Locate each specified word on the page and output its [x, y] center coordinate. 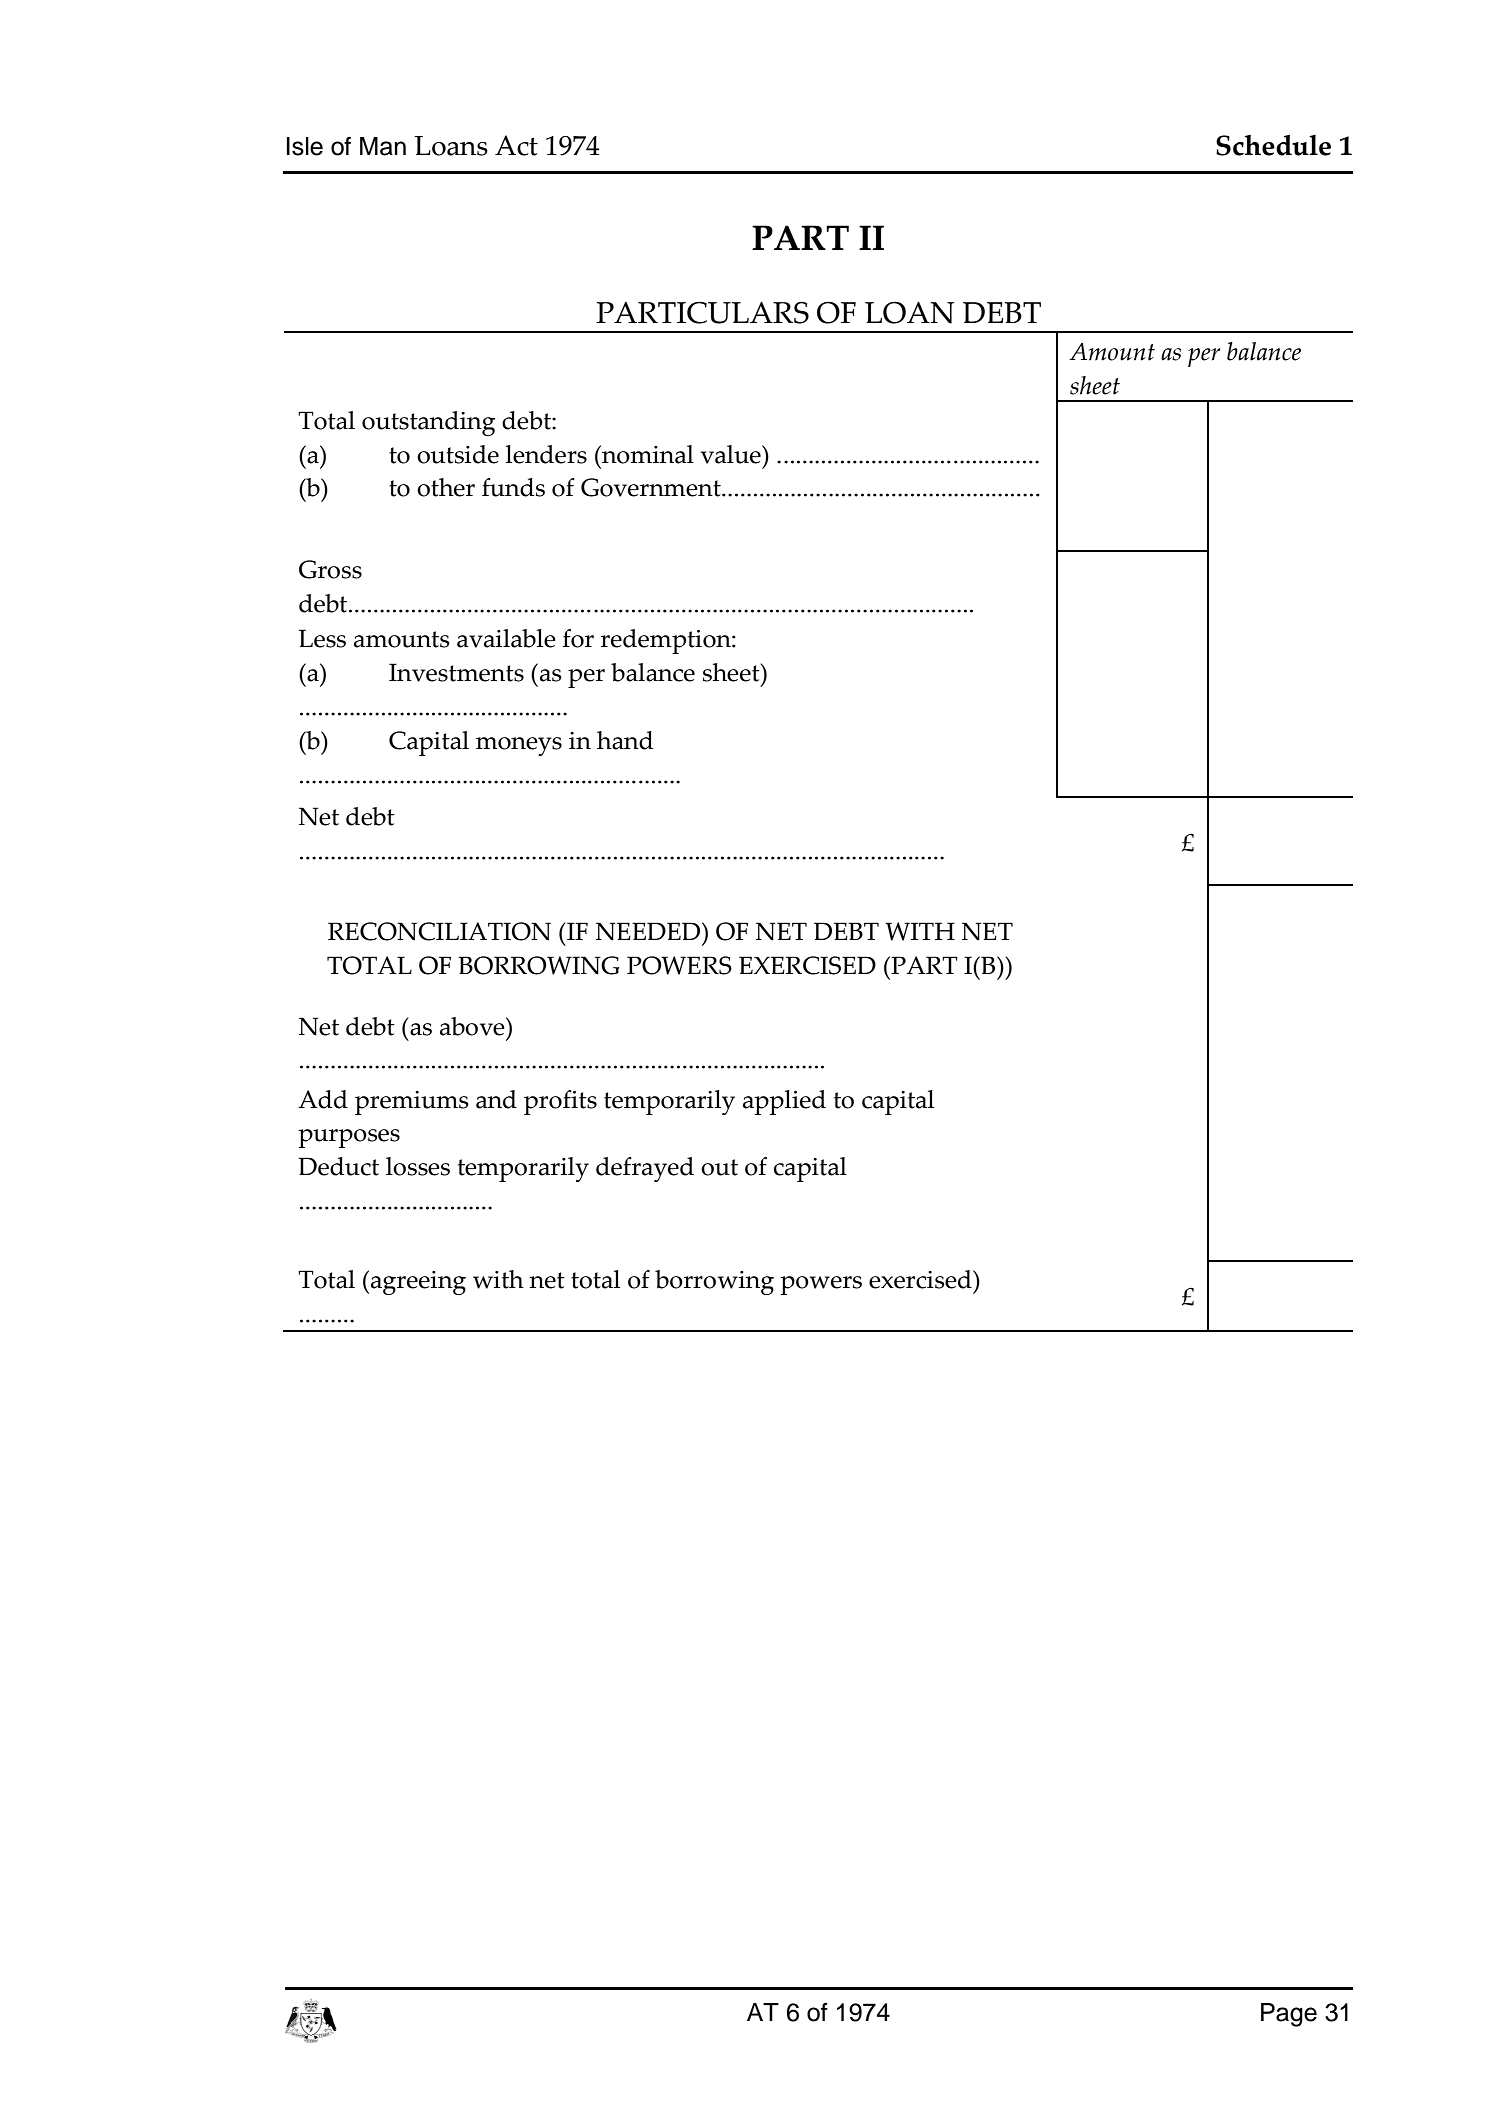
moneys [519, 746]
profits [560, 1102]
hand [625, 740]
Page [1289, 2015]
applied [784, 1102]
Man [383, 146]
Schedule [1273, 145]
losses [418, 1166]
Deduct [338, 1166]
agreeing [418, 1283]
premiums [412, 1103]
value [732, 454]
